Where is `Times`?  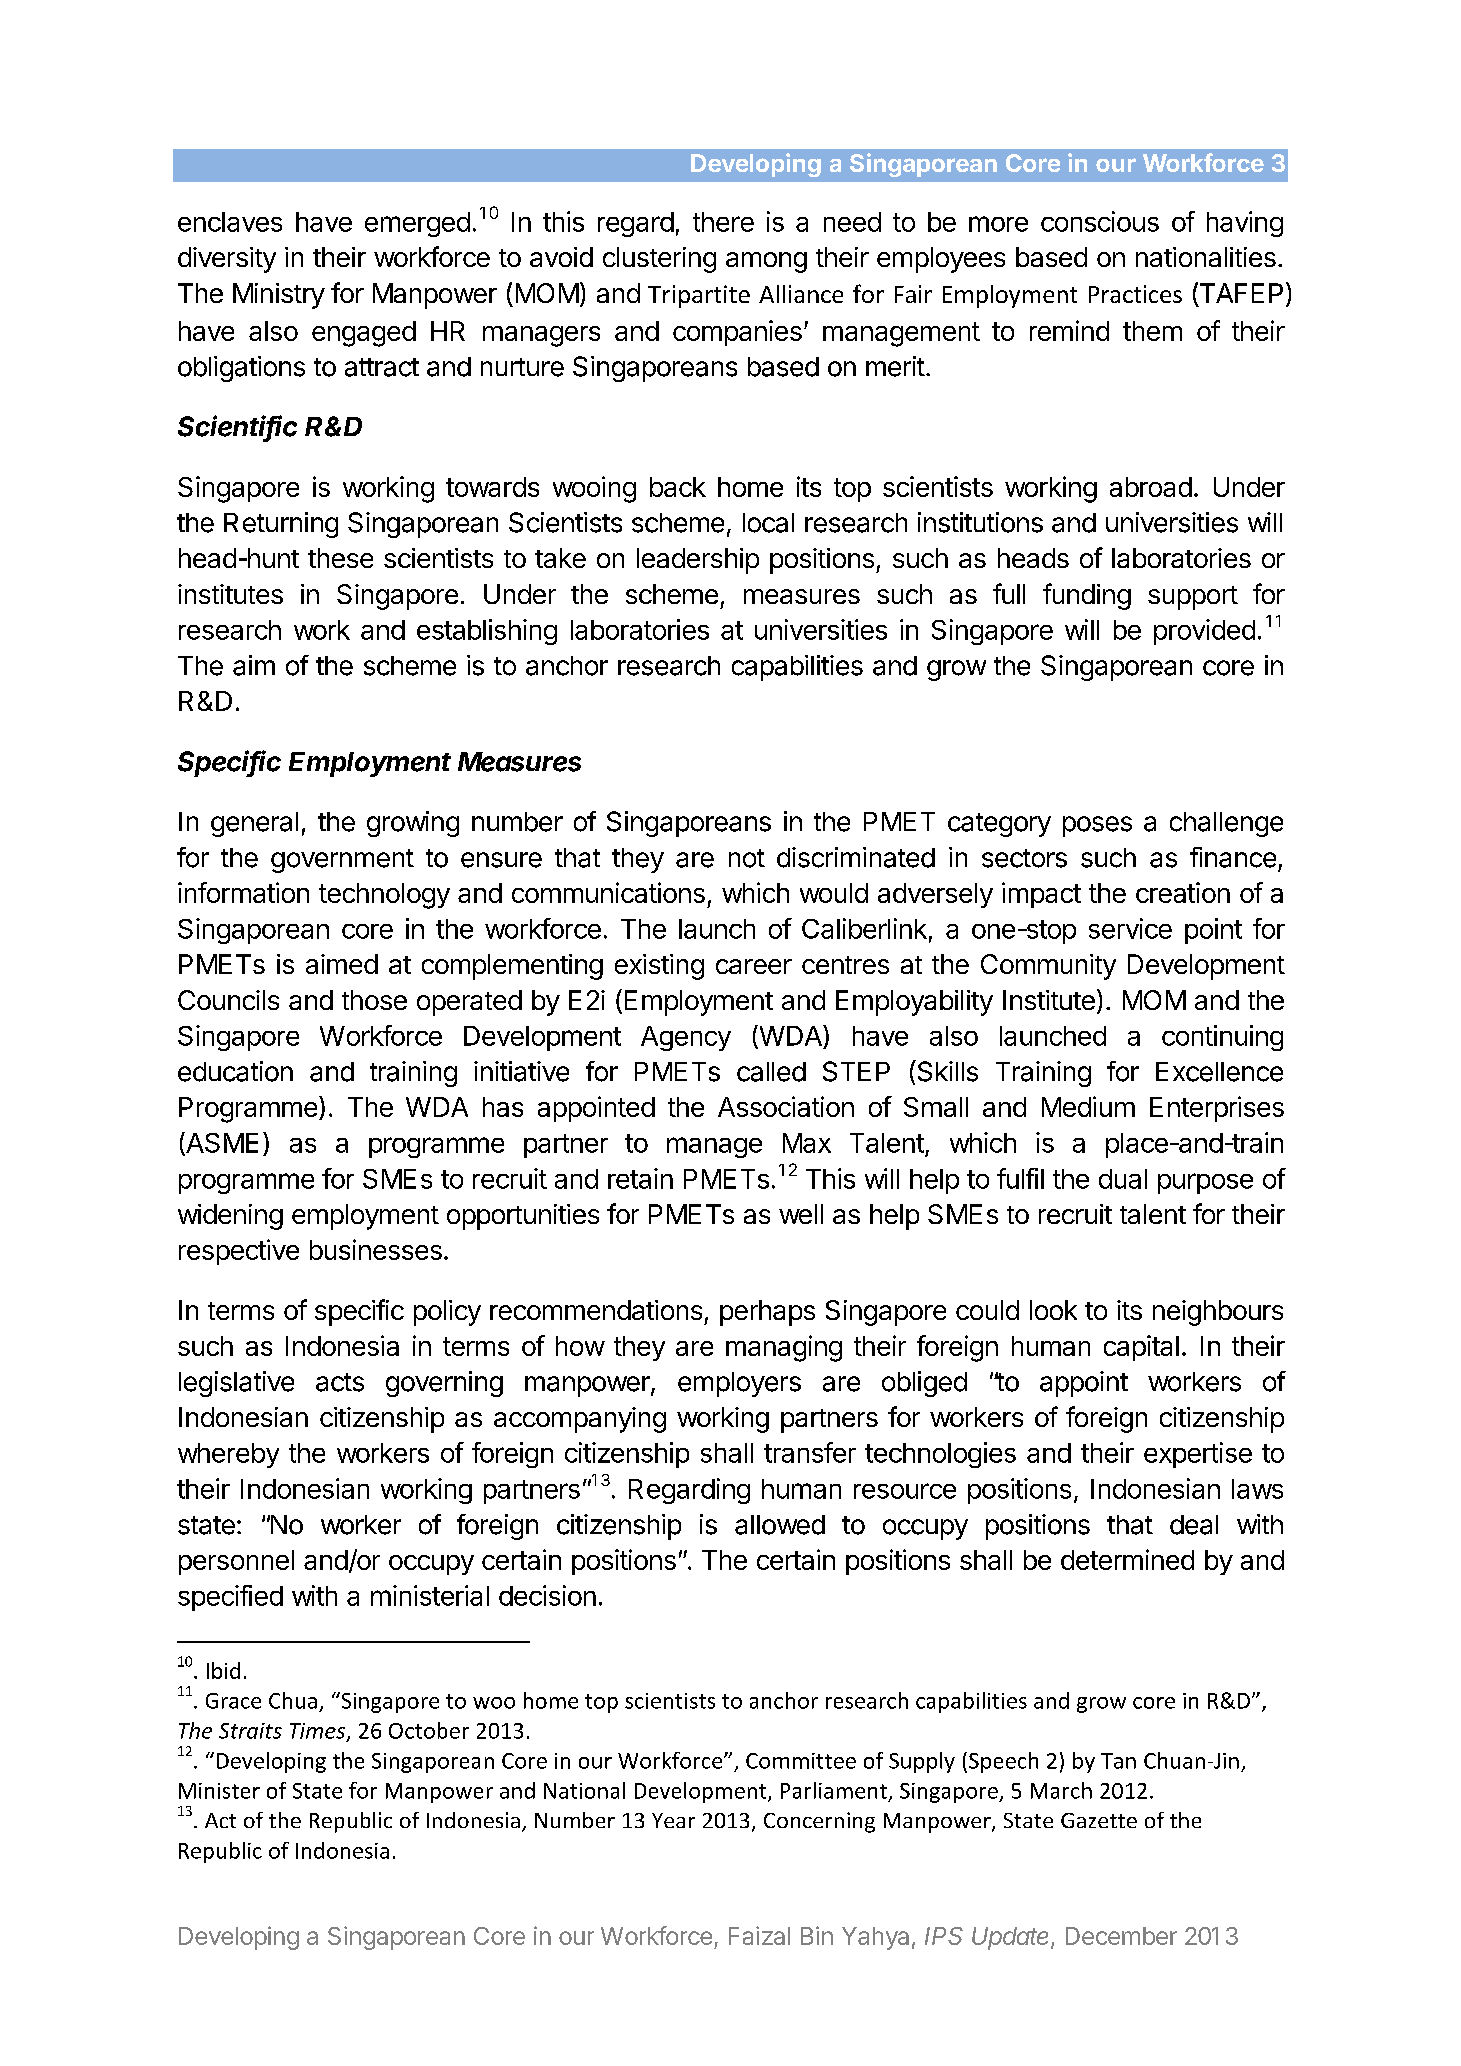
Times is located at coordinates (319, 1732).
